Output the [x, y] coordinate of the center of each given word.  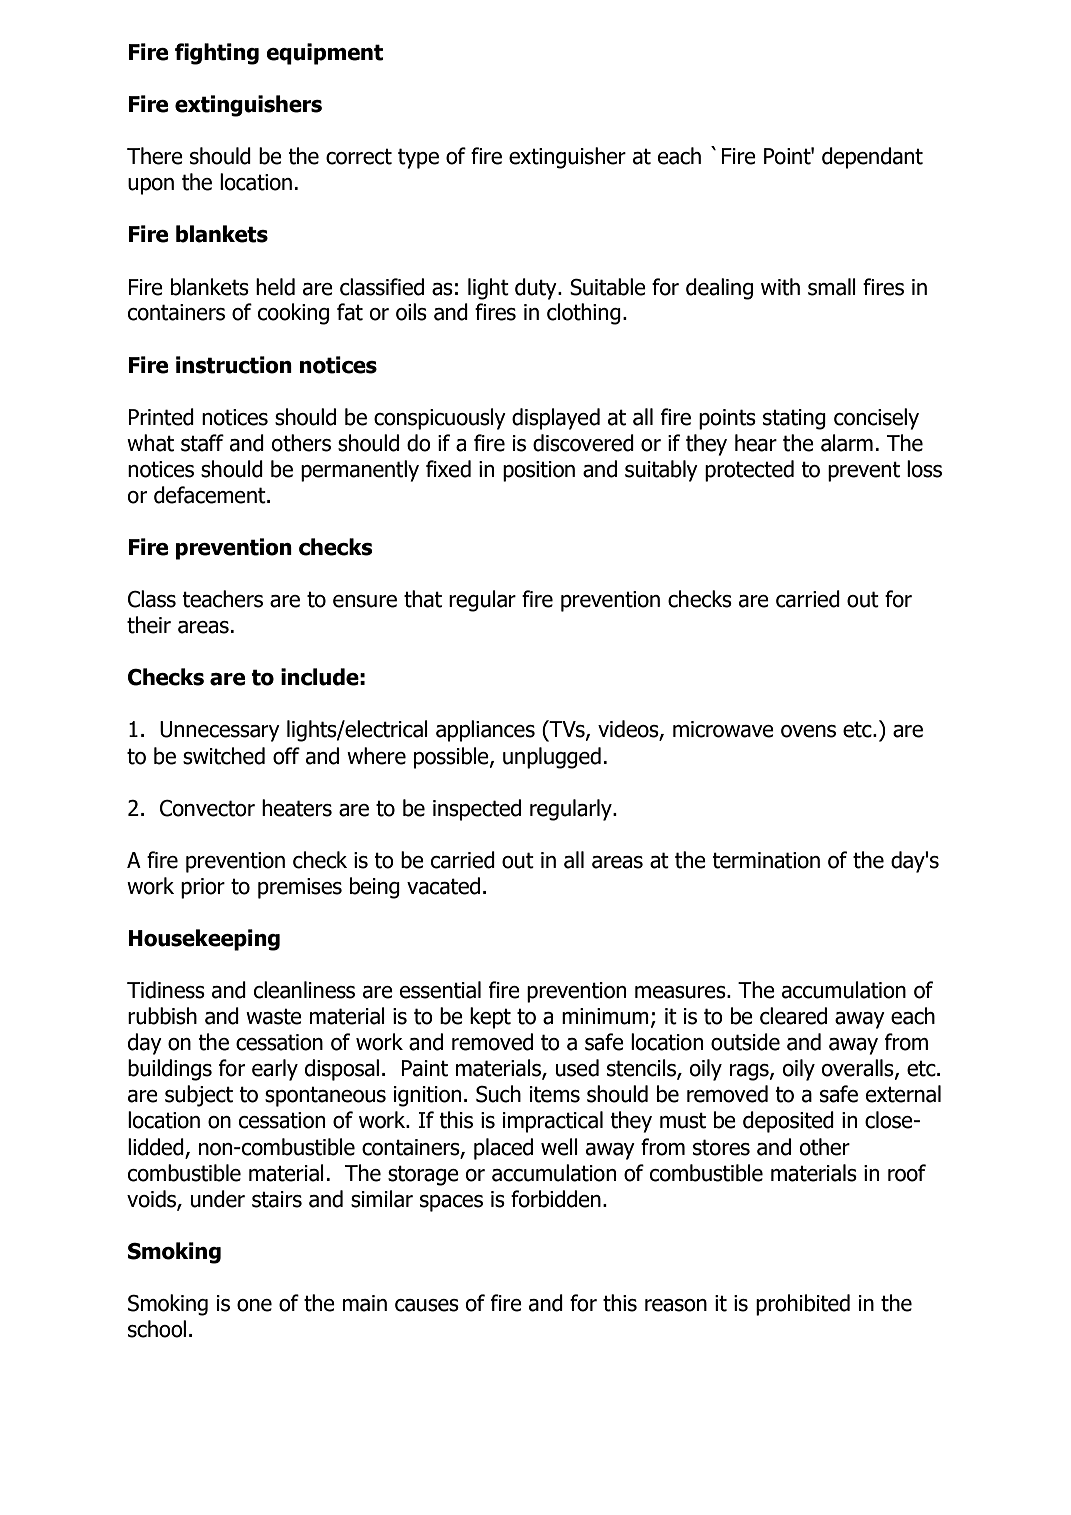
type [418, 158]
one [254, 1305]
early [275, 1070]
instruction [234, 365]
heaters [297, 808]
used [577, 1068]
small [832, 287]
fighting [217, 54]
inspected [477, 810]
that [423, 599]
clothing [584, 314]
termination [766, 860]
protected [749, 471]
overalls [859, 1069]
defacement [211, 495]
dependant [872, 158]
